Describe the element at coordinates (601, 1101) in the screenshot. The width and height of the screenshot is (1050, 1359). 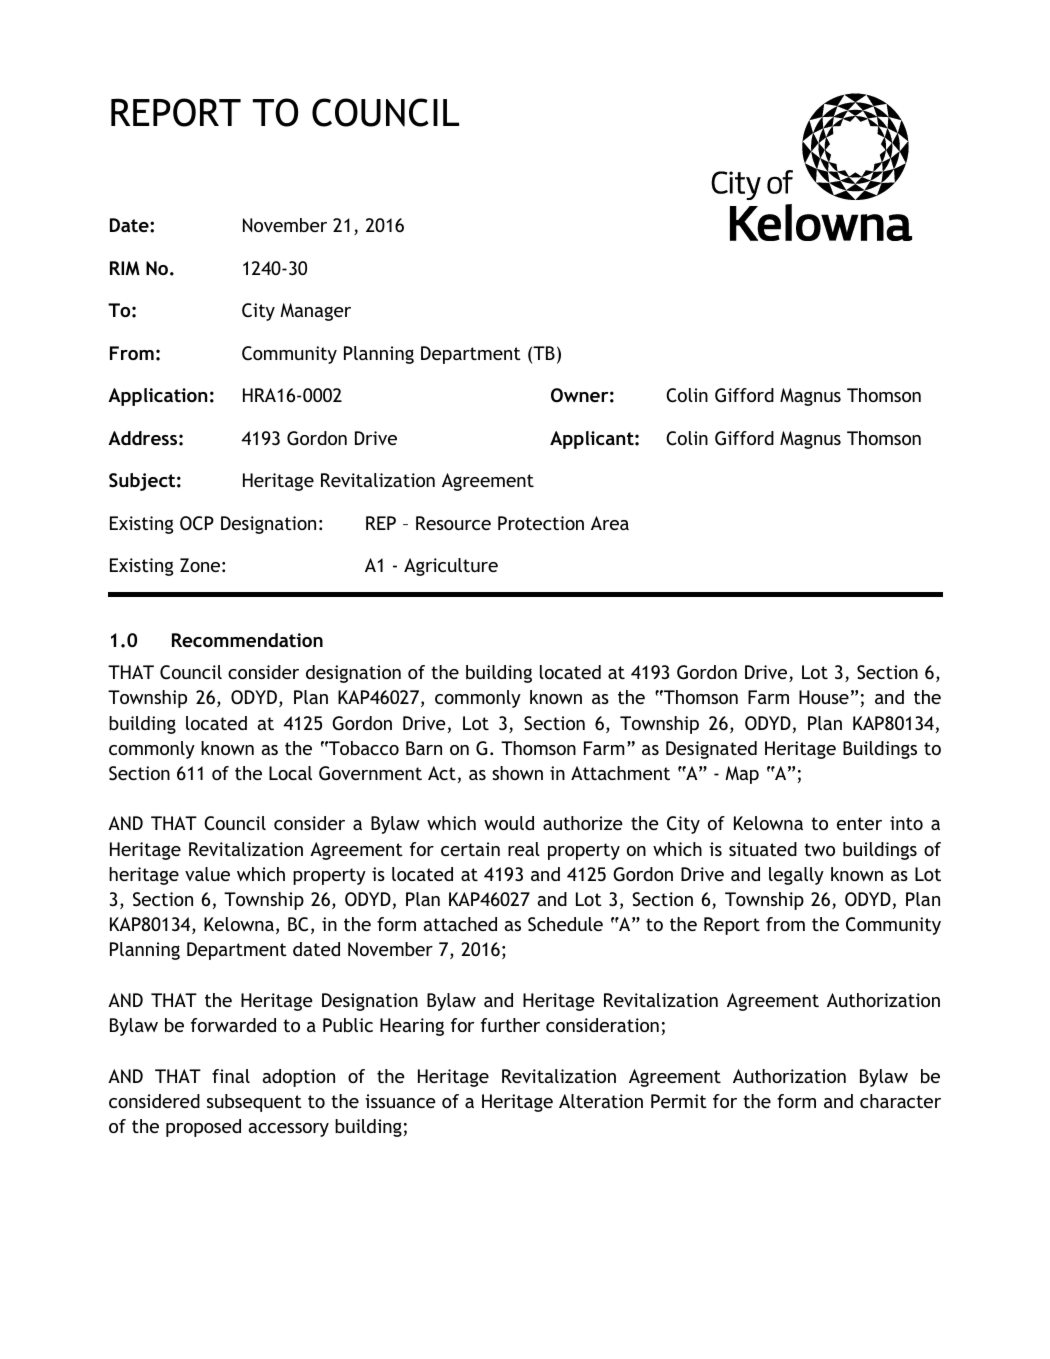
I see `Alteration` at that location.
